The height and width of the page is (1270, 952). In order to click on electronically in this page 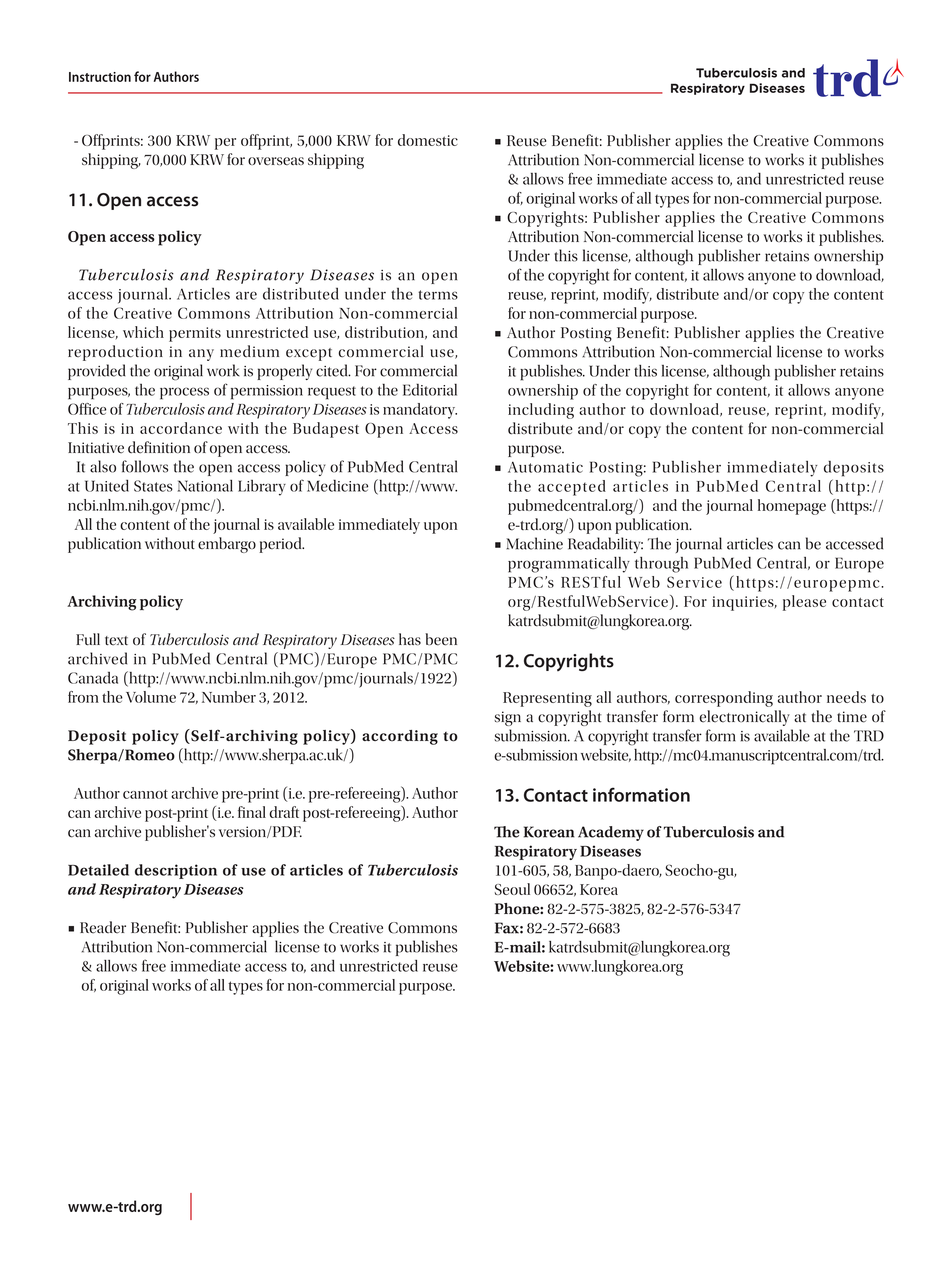, I will do `click(744, 718)`.
